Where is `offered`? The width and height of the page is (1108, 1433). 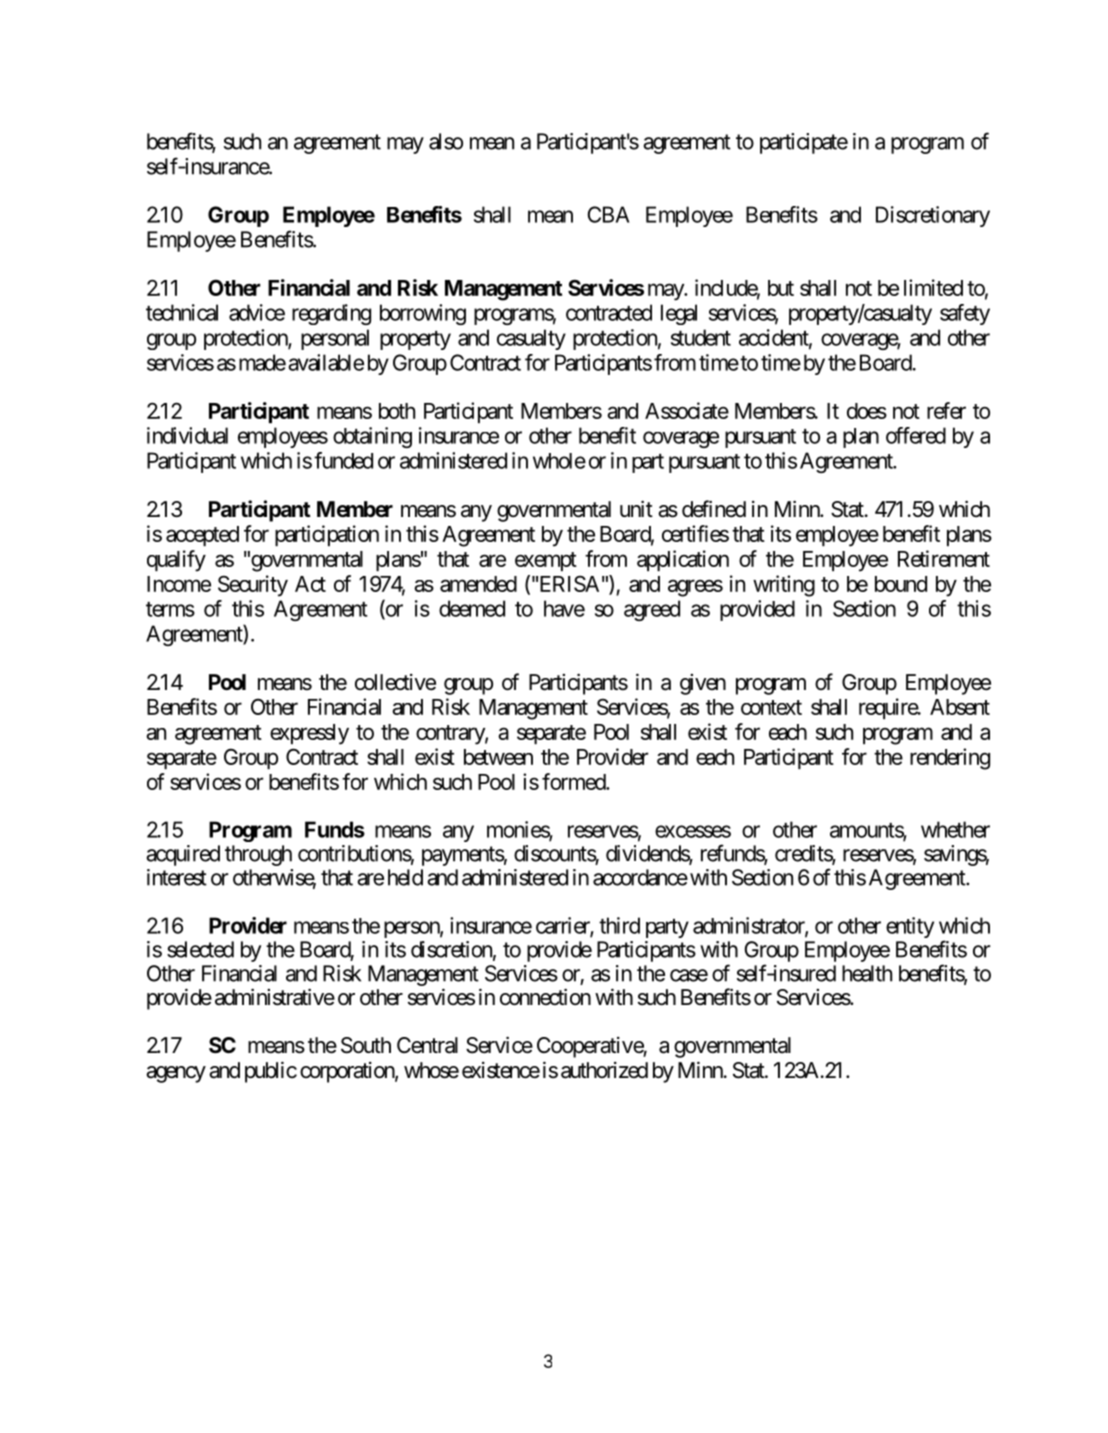
offered is located at coordinates (916, 435).
